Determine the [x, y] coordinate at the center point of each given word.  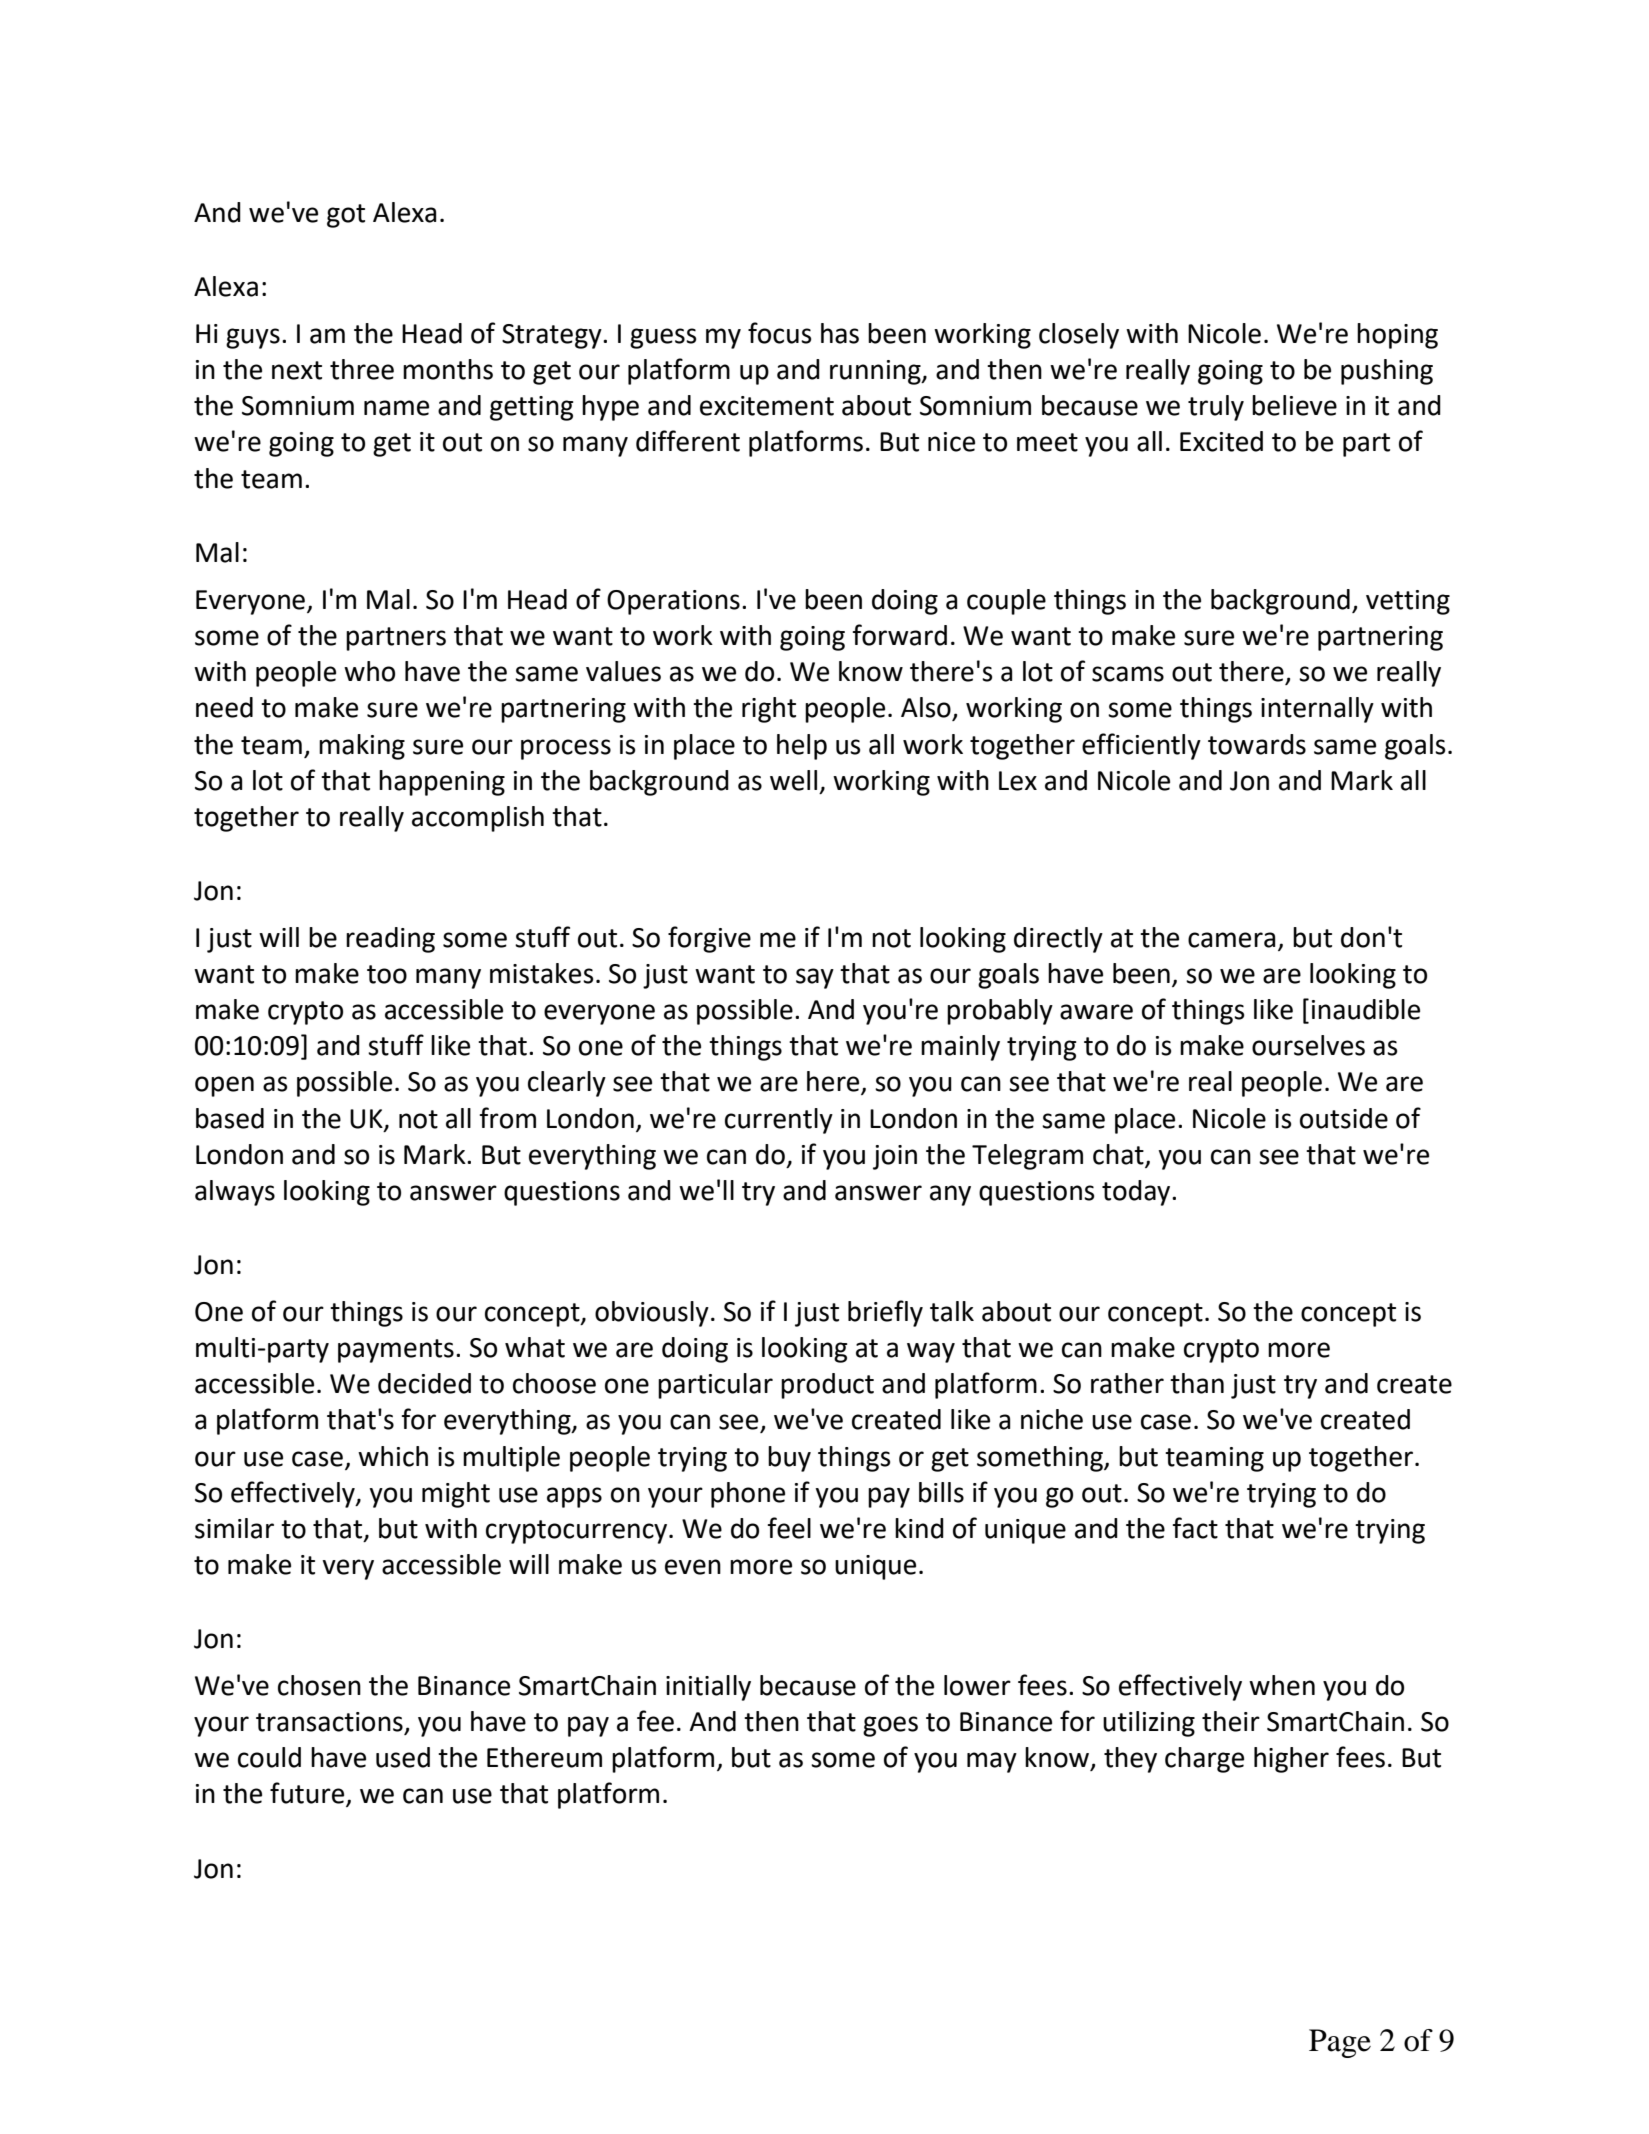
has [840, 333]
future [308, 1794]
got [346, 216]
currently [779, 1121]
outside [1344, 1118]
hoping [1397, 336]
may [992, 1762]
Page [1340, 2043]
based [230, 1118]
